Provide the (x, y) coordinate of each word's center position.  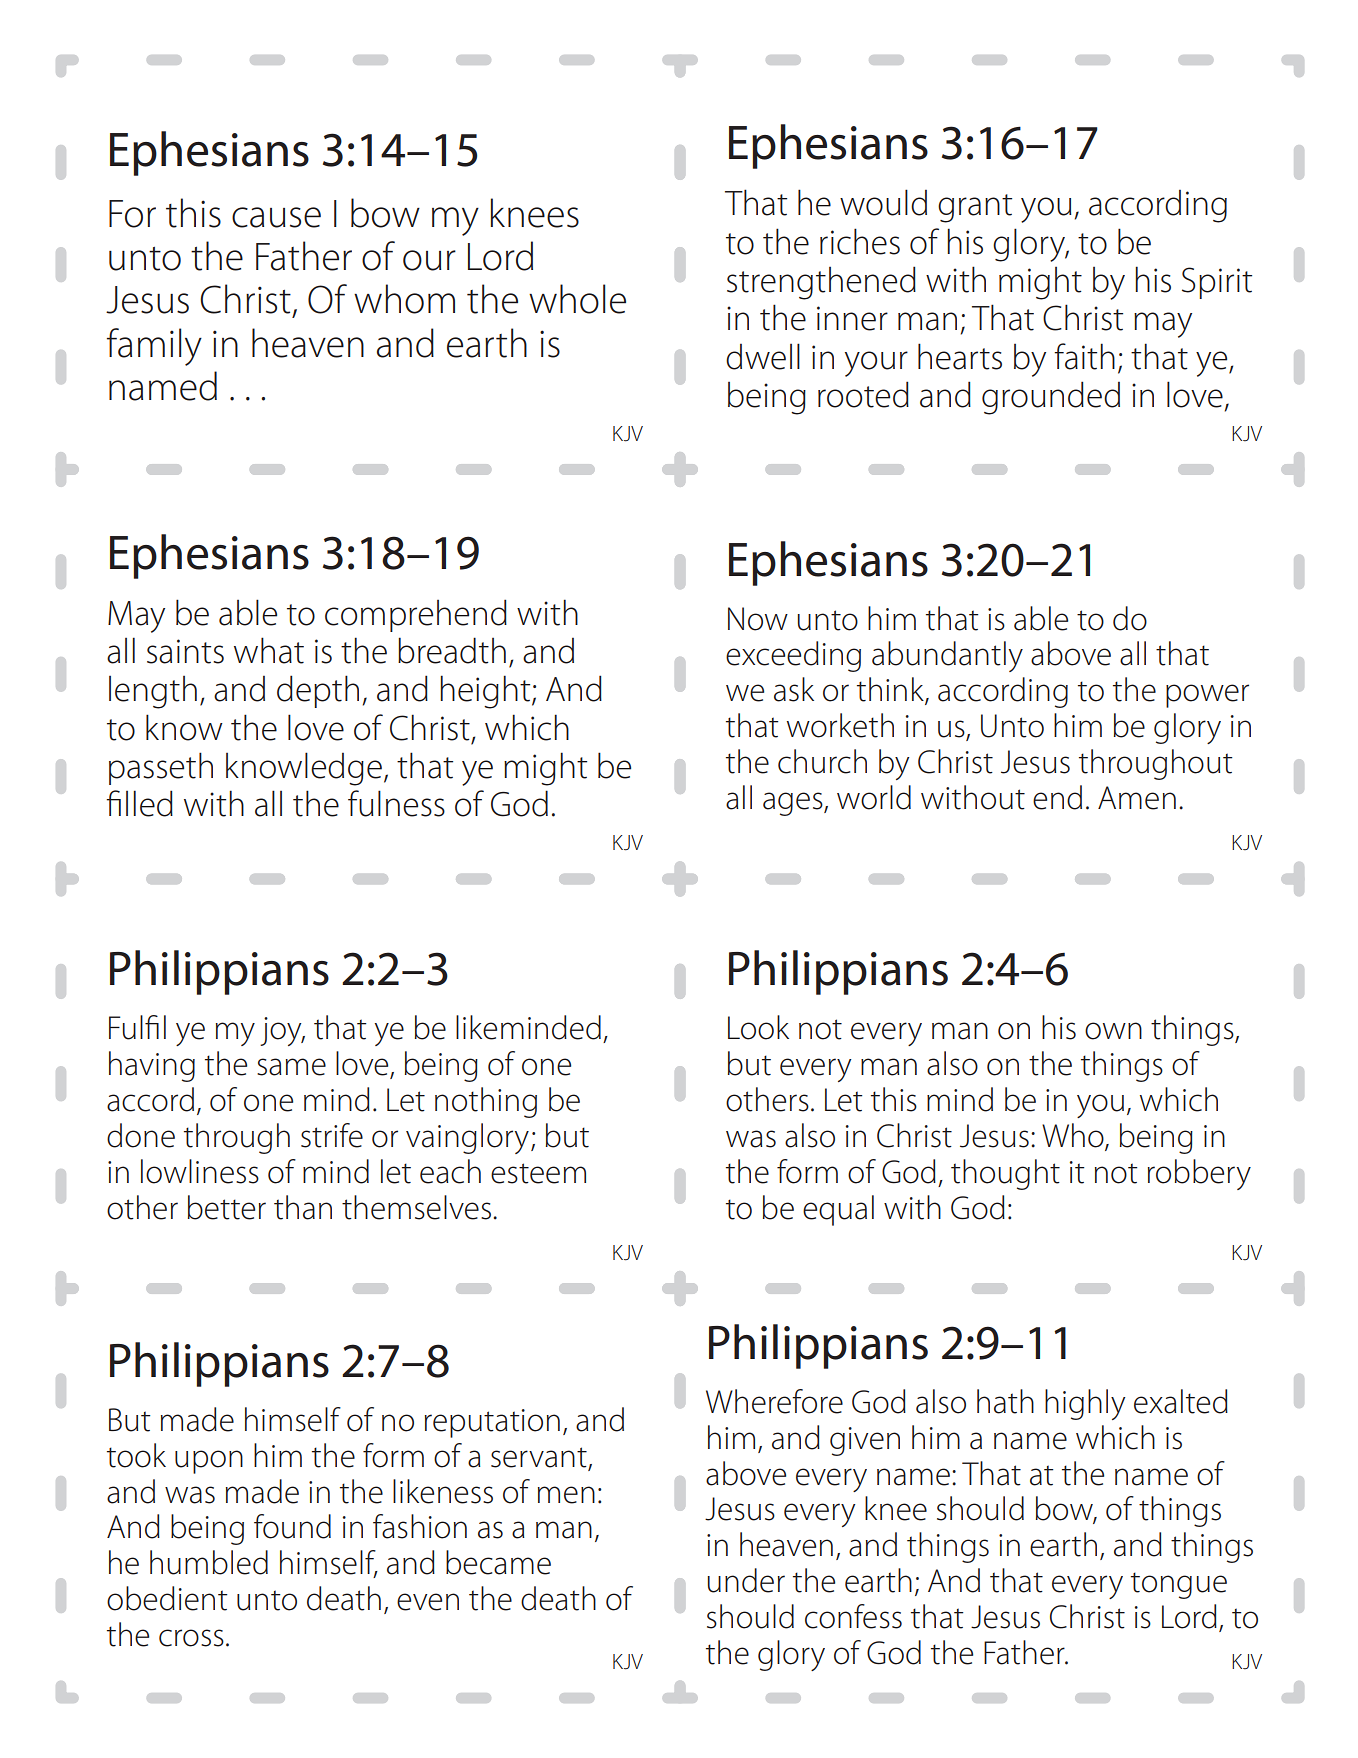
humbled (209, 1562)
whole (577, 299)
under (746, 1580)
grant (975, 208)
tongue (1179, 1585)
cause (276, 217)
